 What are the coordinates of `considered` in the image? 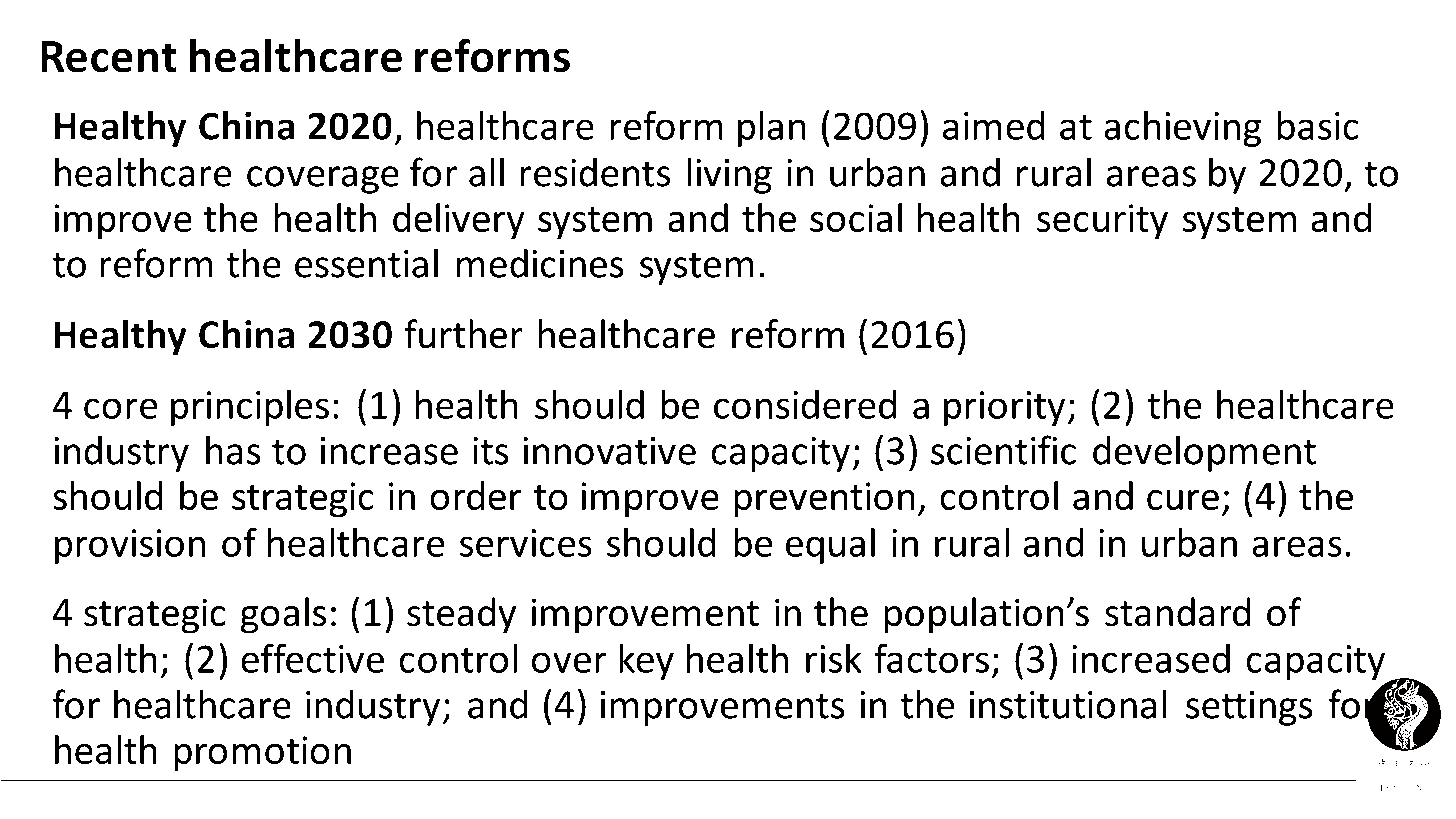 It's located at (805, 404).
